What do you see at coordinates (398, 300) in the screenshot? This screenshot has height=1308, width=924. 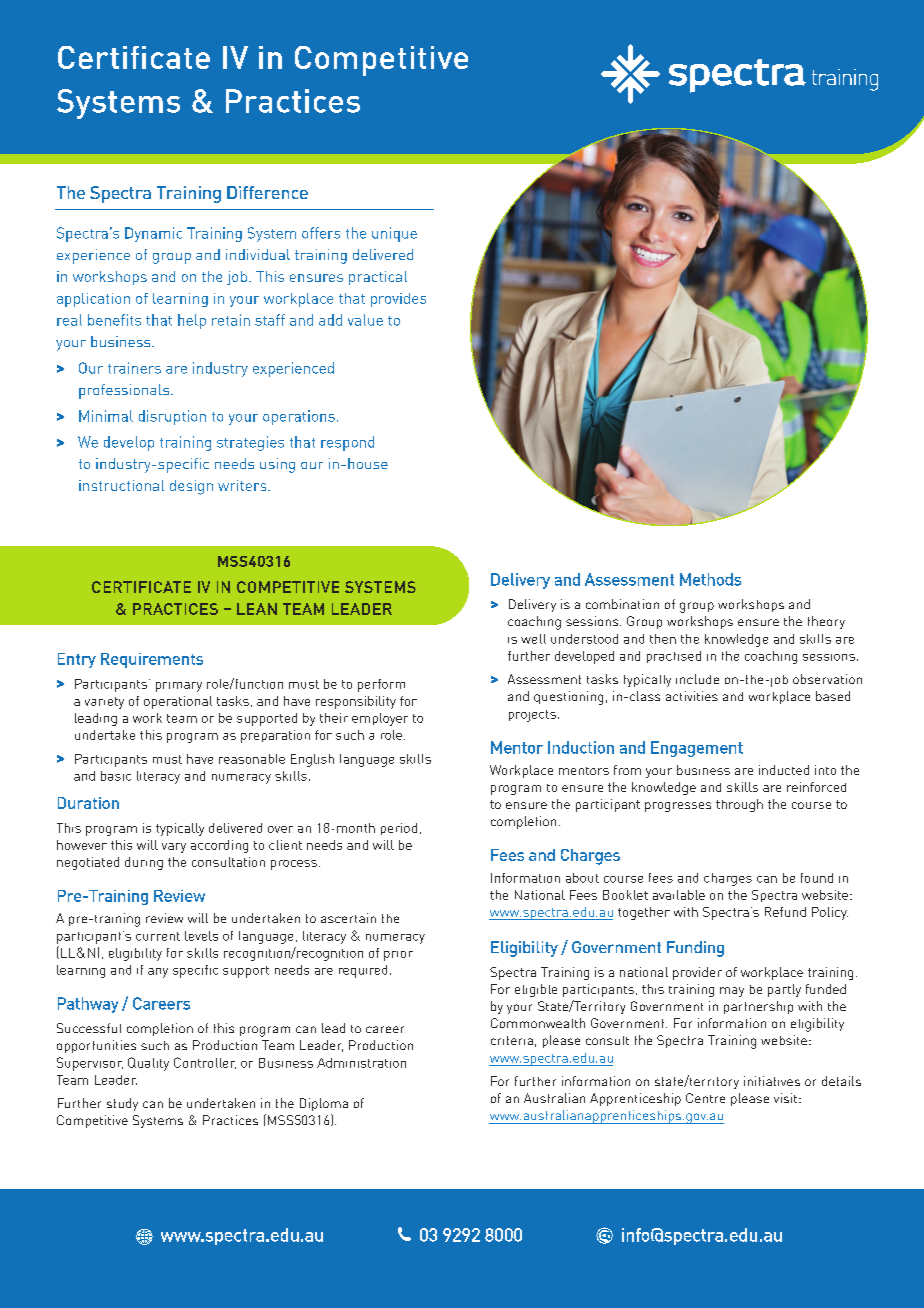 I see `provides` at bounding box center [398, 300].
